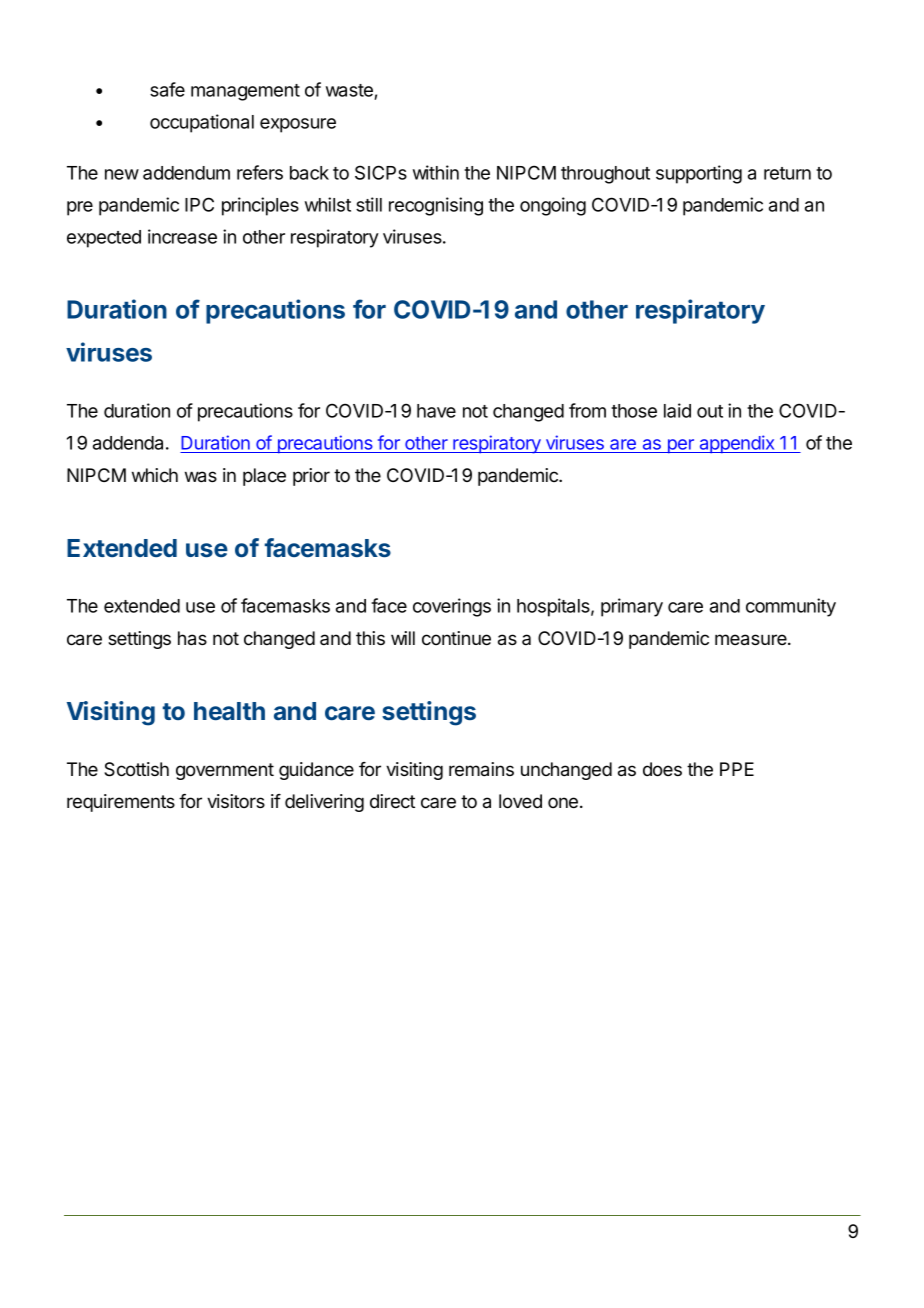  I want to click on does, so click(662, 769).
